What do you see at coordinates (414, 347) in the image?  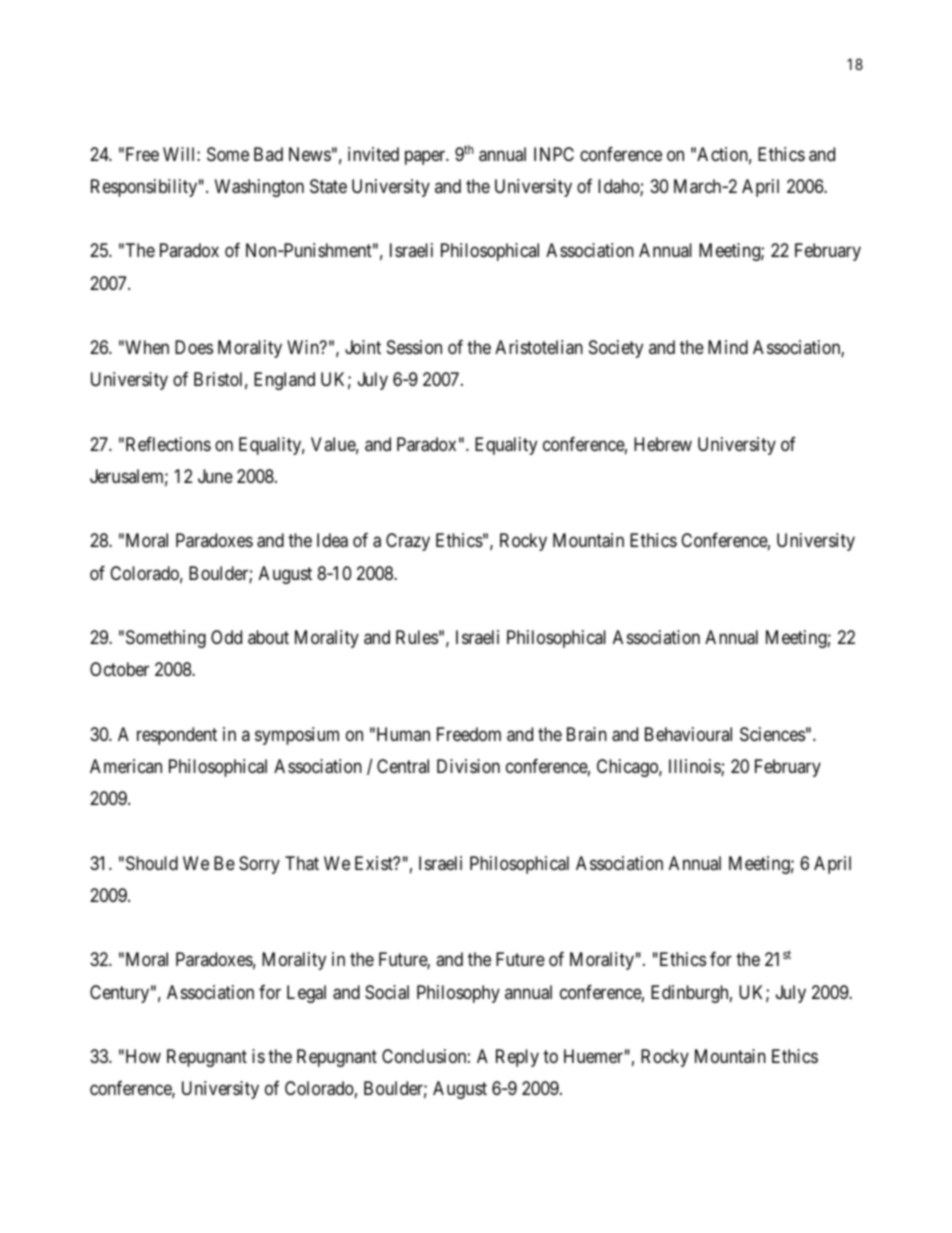 I see `Session` at bounding box center [414, 347].
